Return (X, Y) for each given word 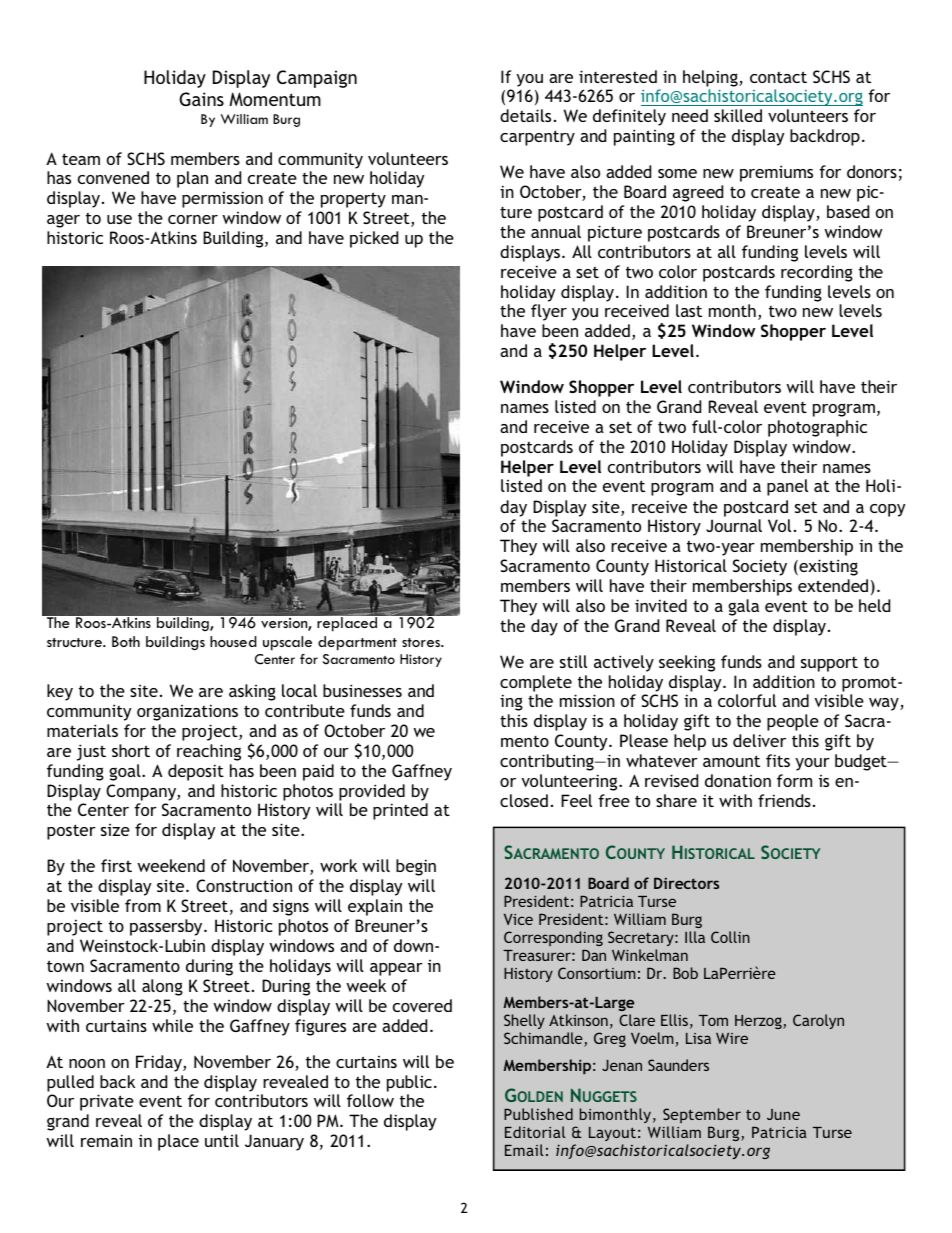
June (783, 1114)
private (107, 1102)
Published (538, 1114)
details (525, 115)
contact (778, 77)
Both (126, 641)
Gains (201, 99)
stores (422, 642)
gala (743, 607)
